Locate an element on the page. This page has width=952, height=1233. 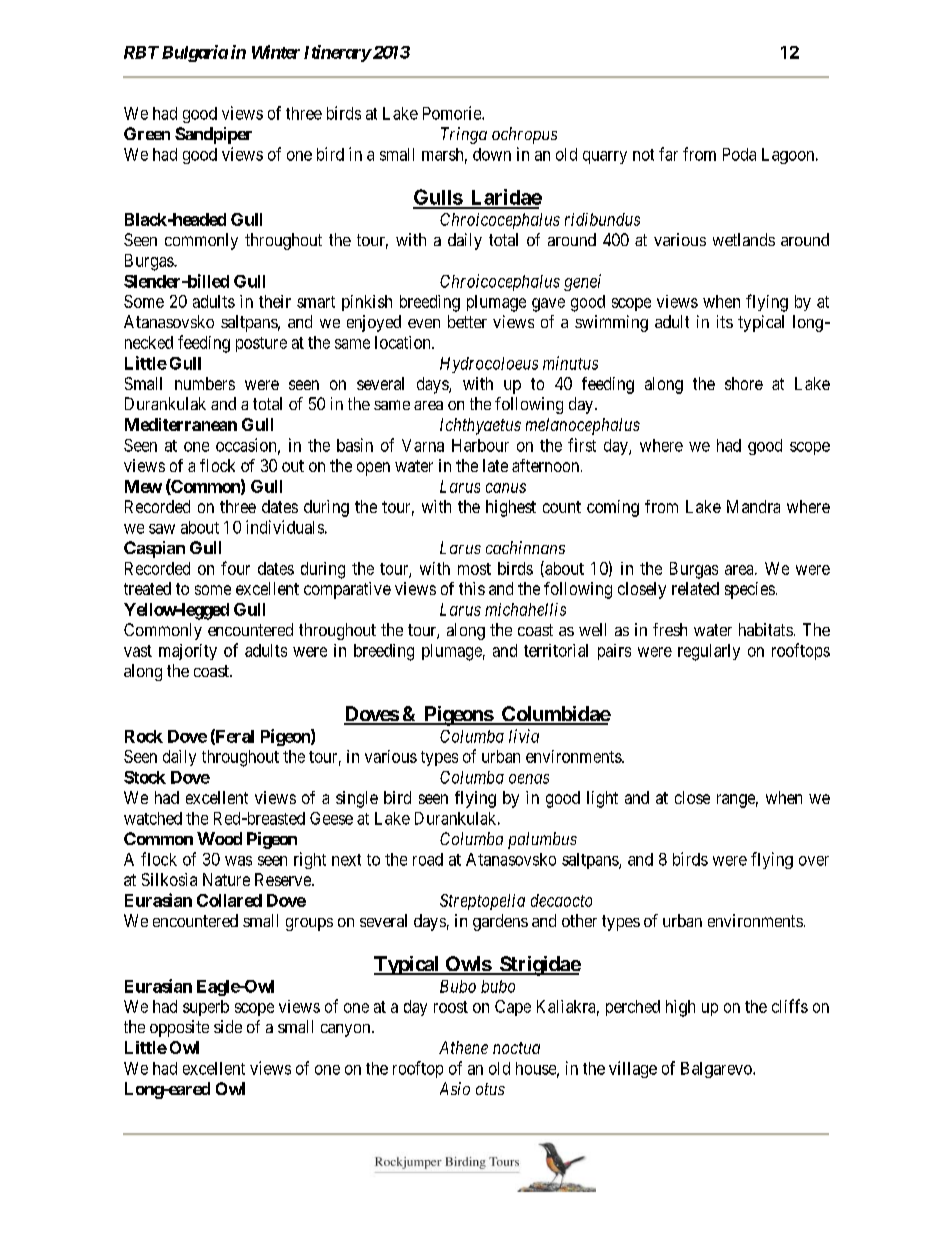
far is located at coordinates (668, 154).
